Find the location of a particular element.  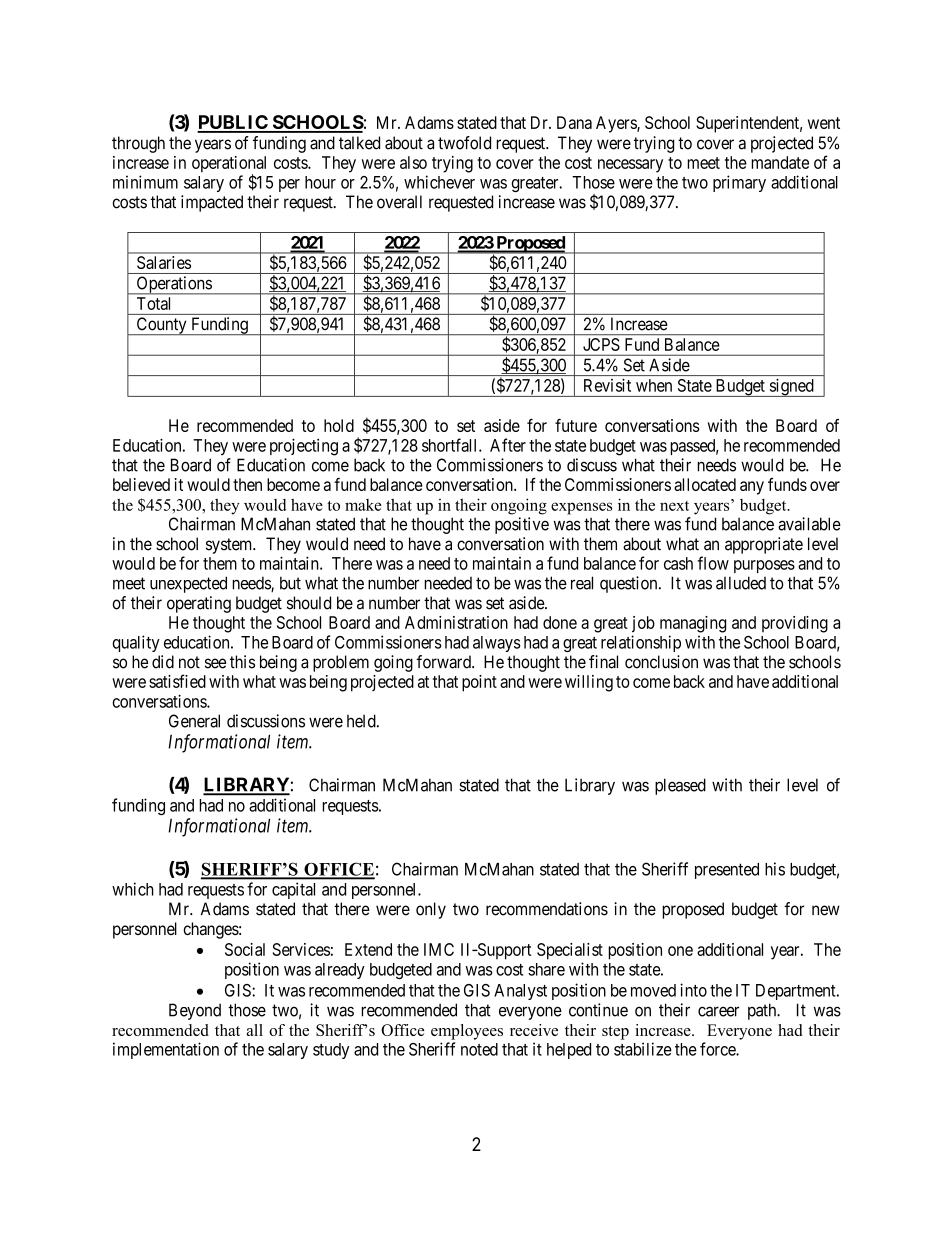

unexpected is located at coordinates (188, 584).
